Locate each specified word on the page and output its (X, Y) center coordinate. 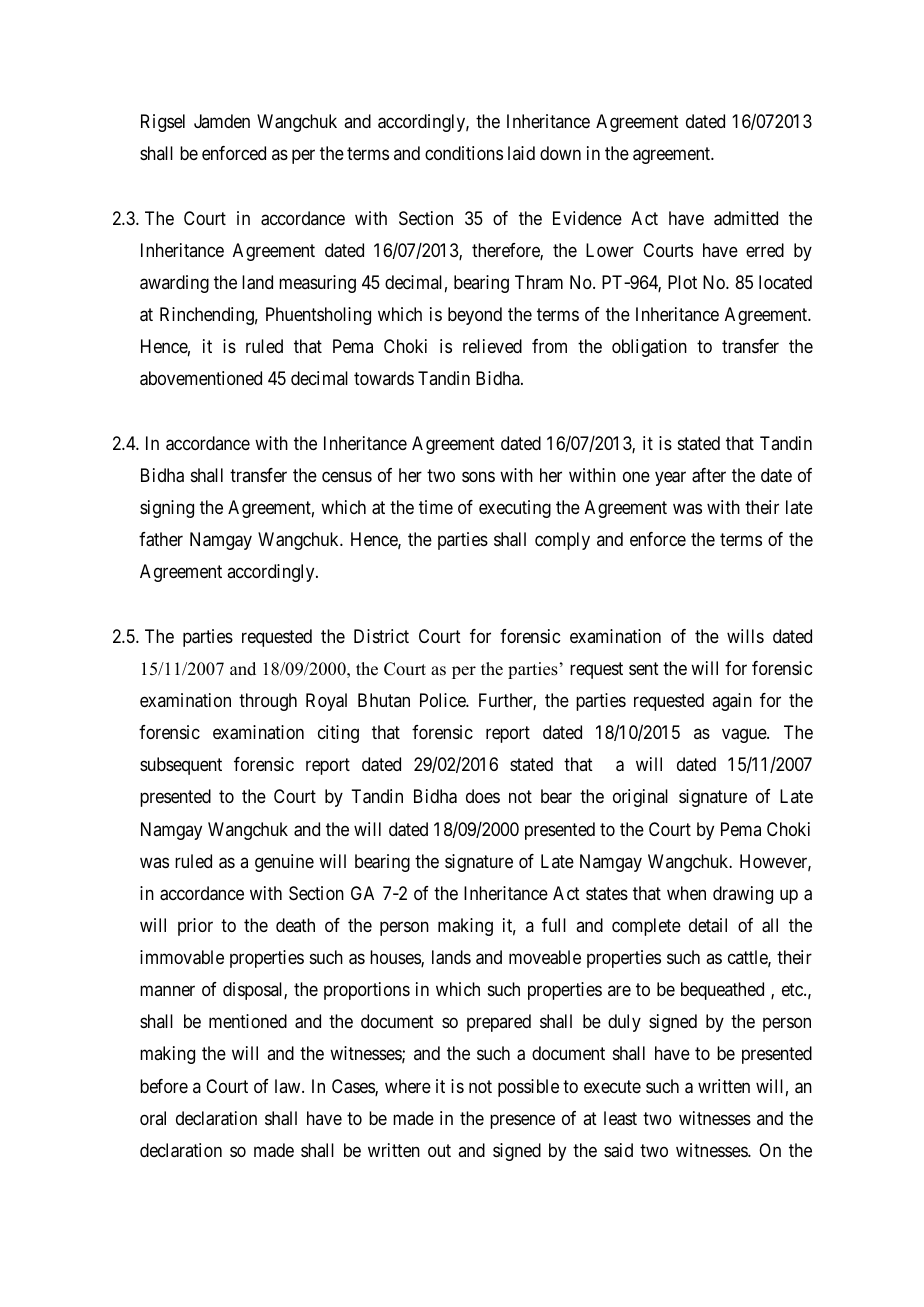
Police (443, 700)
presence (522, 1121)
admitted (746, 218)
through (268, 702)
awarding (174, 284)
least (620, 1118)
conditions (464, 153)
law (289, 1086)
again (732, 702)
